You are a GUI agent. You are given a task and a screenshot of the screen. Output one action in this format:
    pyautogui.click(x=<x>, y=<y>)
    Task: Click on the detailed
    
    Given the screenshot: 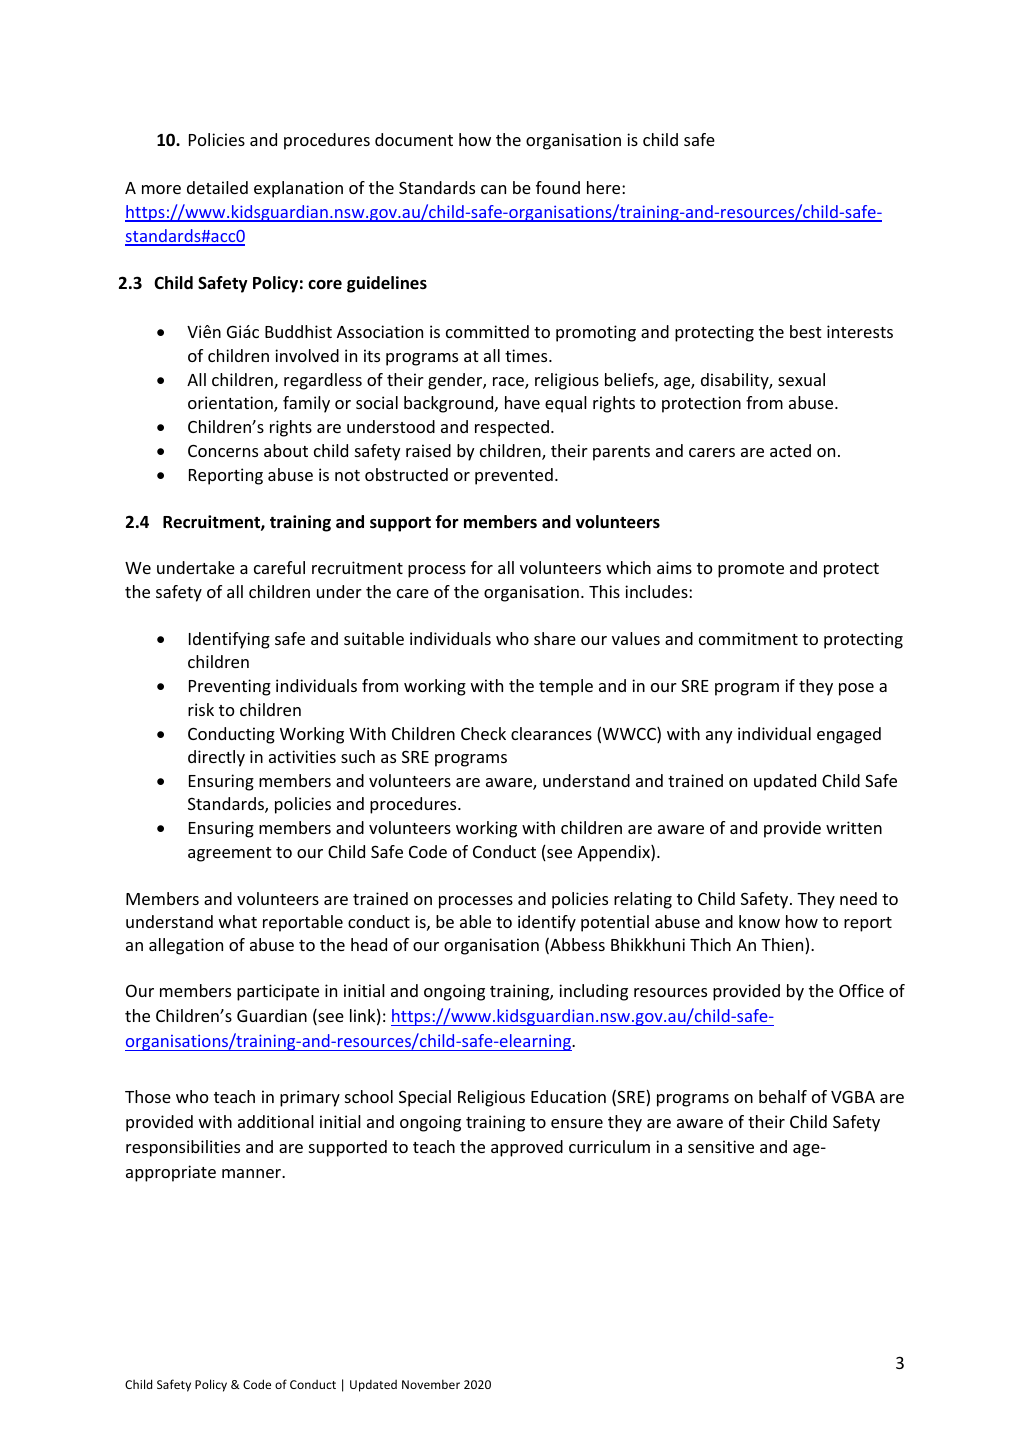 What is the action you would take?
    pyautogui.click(x=217, y=187)
